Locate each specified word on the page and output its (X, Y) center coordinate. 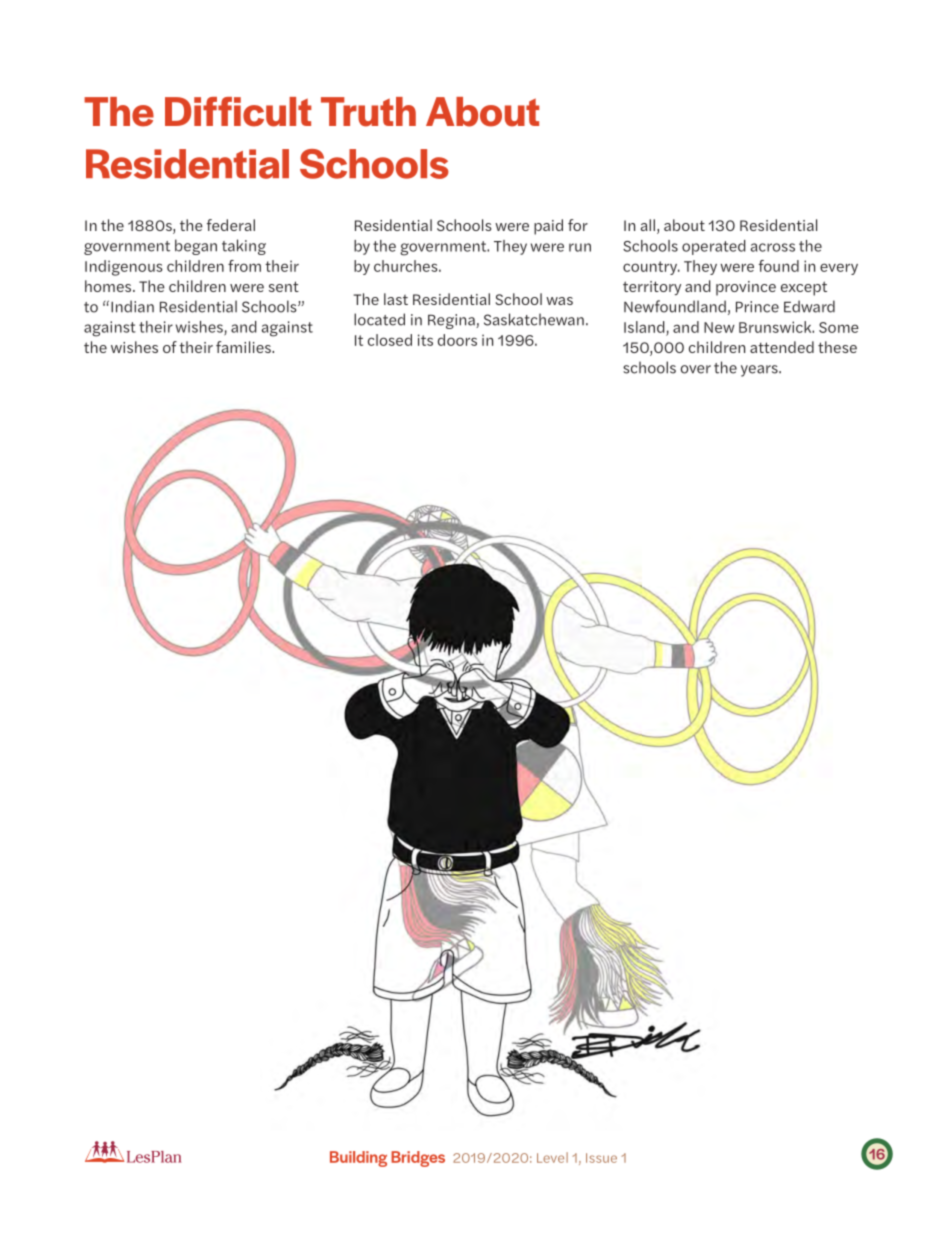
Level (552, 1157)
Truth (368, 112)
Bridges (418, 1159)
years (760, 371)
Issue (601, 1158)
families (244, 347)
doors (457, 340)
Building (358, 1159)
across (773, 247)
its (425, 340)
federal (231, 225)
